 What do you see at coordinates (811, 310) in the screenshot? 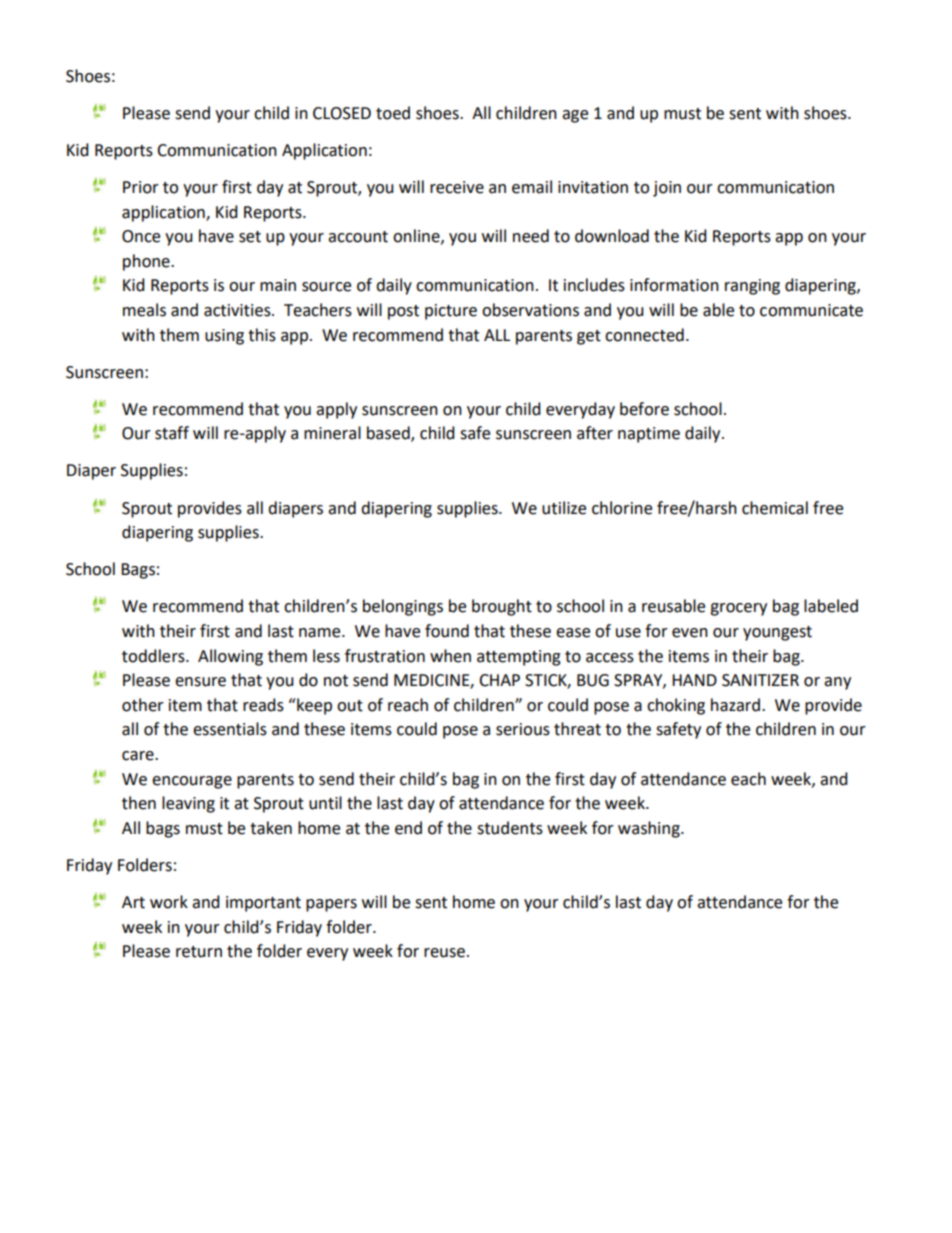
I see `communicate` at bounding box center [811, 310].
